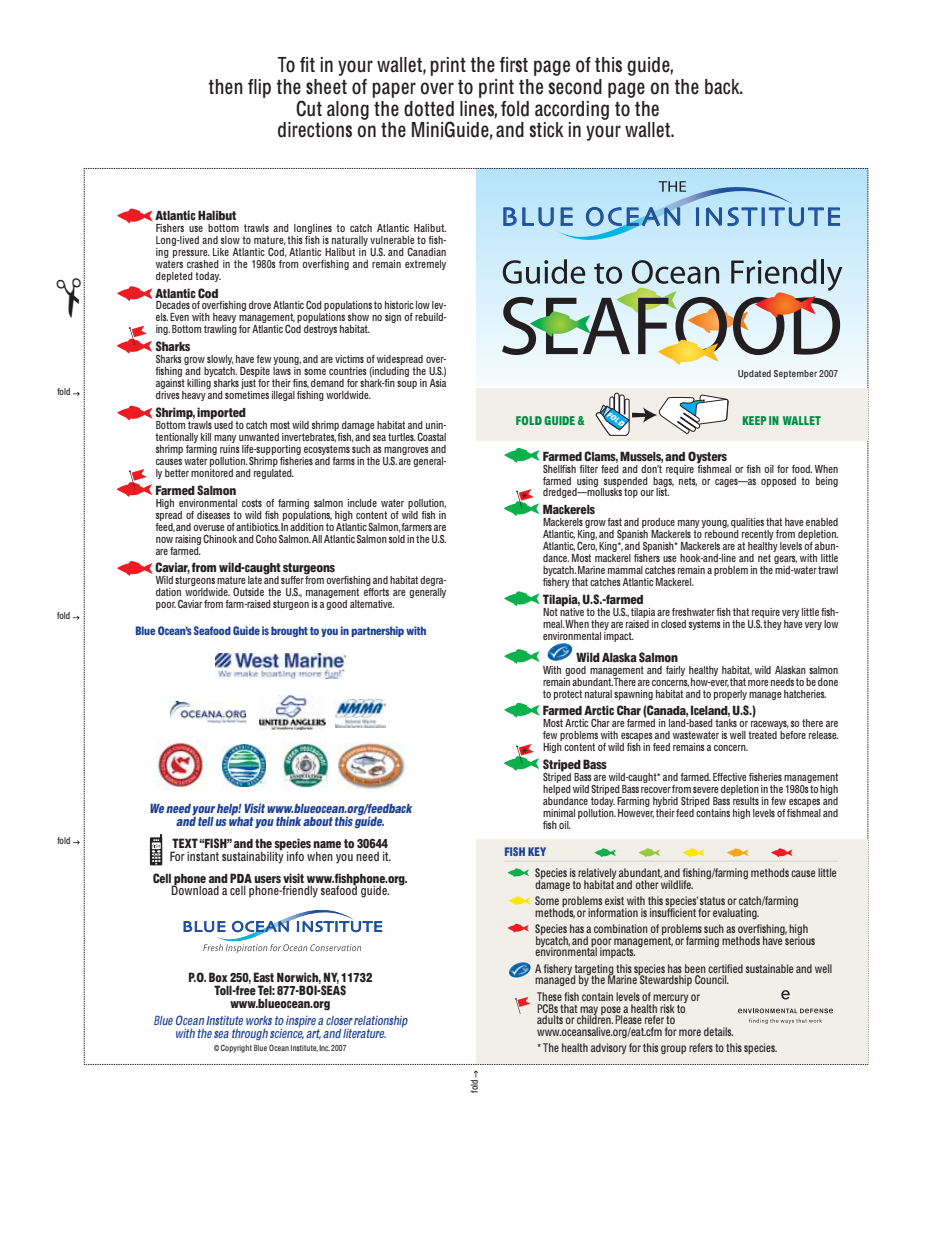 The width and height of the image is (952, 1233). Describe the element at coordinates (718, 1031) in the image. I see `details` at that location.
